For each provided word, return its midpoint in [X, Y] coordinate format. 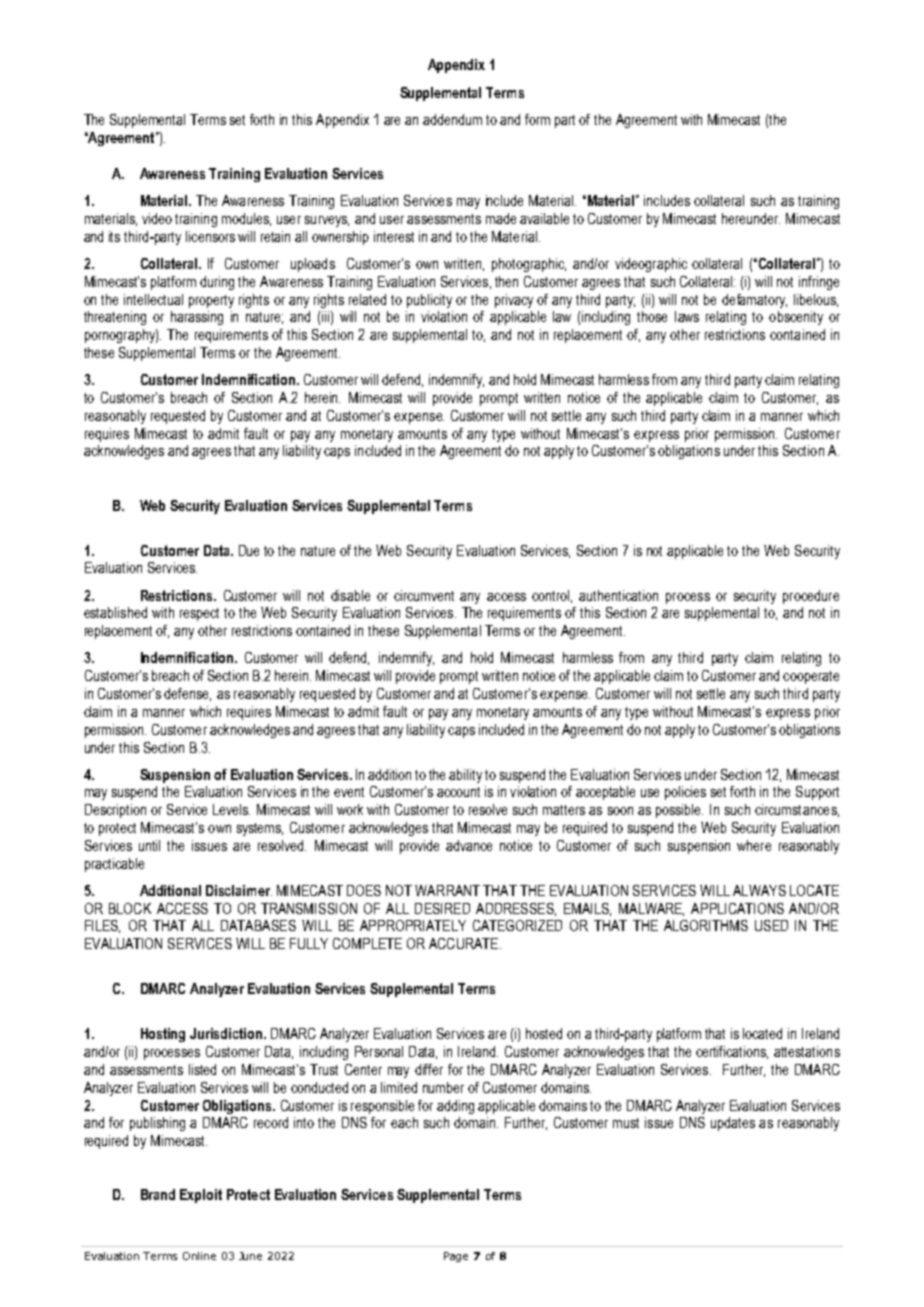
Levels [231, 809]
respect [199, 614]
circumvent [424, 595]
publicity [429, 301]
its [114, 236]
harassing [197, 318]
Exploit [201, 1196]
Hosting [163, 1035]
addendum [452, 119]
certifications [732, 1052]
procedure [811, 597]
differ [429, 1069]
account [458, 792]
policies [685, 793]
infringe [819, 283]
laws [687, 316]
